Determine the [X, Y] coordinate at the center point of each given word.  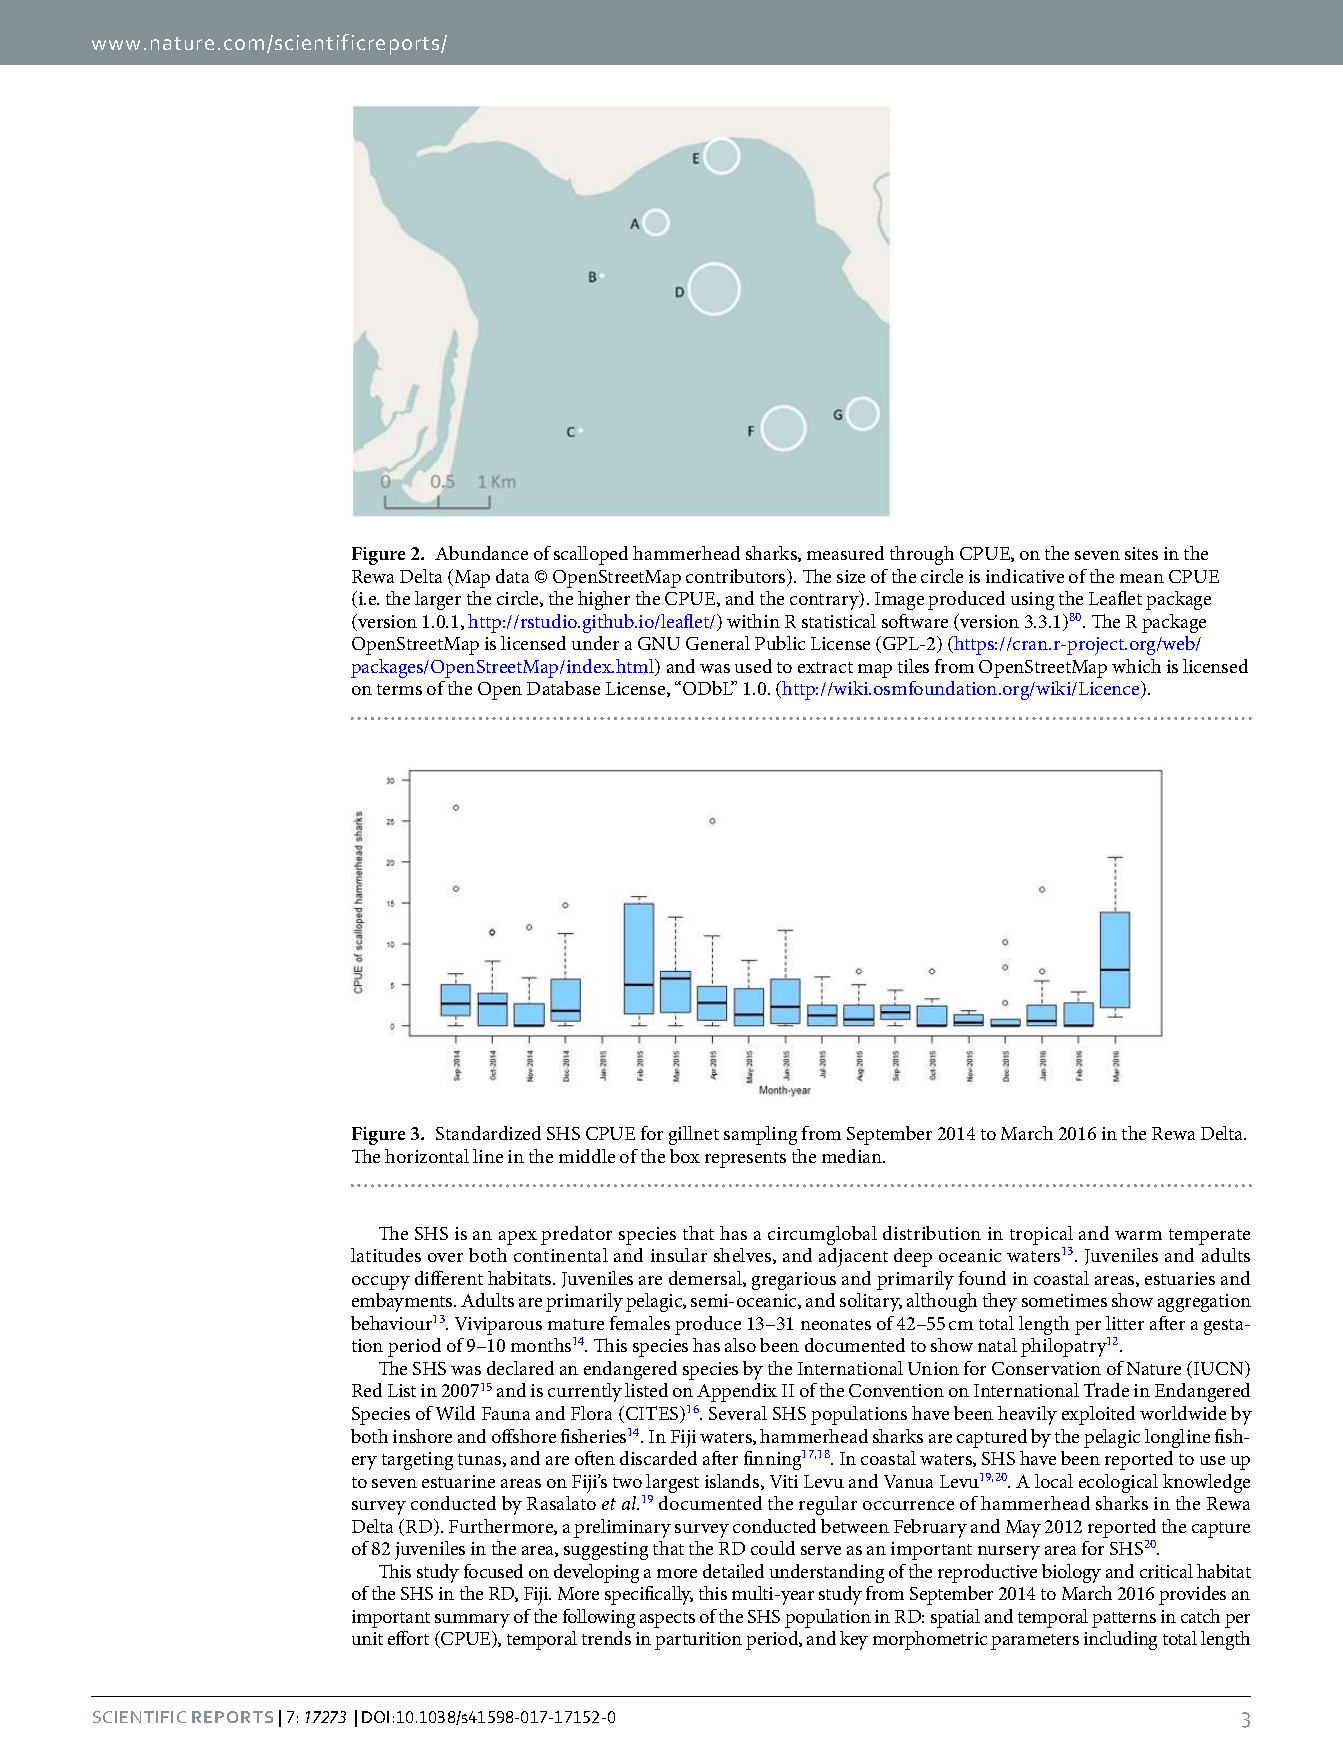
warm [1138, 1235]
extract [825, 667]
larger [438, 600]
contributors [737, 577]
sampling [760, 1135]
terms [399, 689]
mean [1142, 578]
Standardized [488, 1133]
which [1136, 666]
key [854, 1640]
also [740, 1345]
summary [472, 1621]
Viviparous [498, 1326]
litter [1125, 1323]
